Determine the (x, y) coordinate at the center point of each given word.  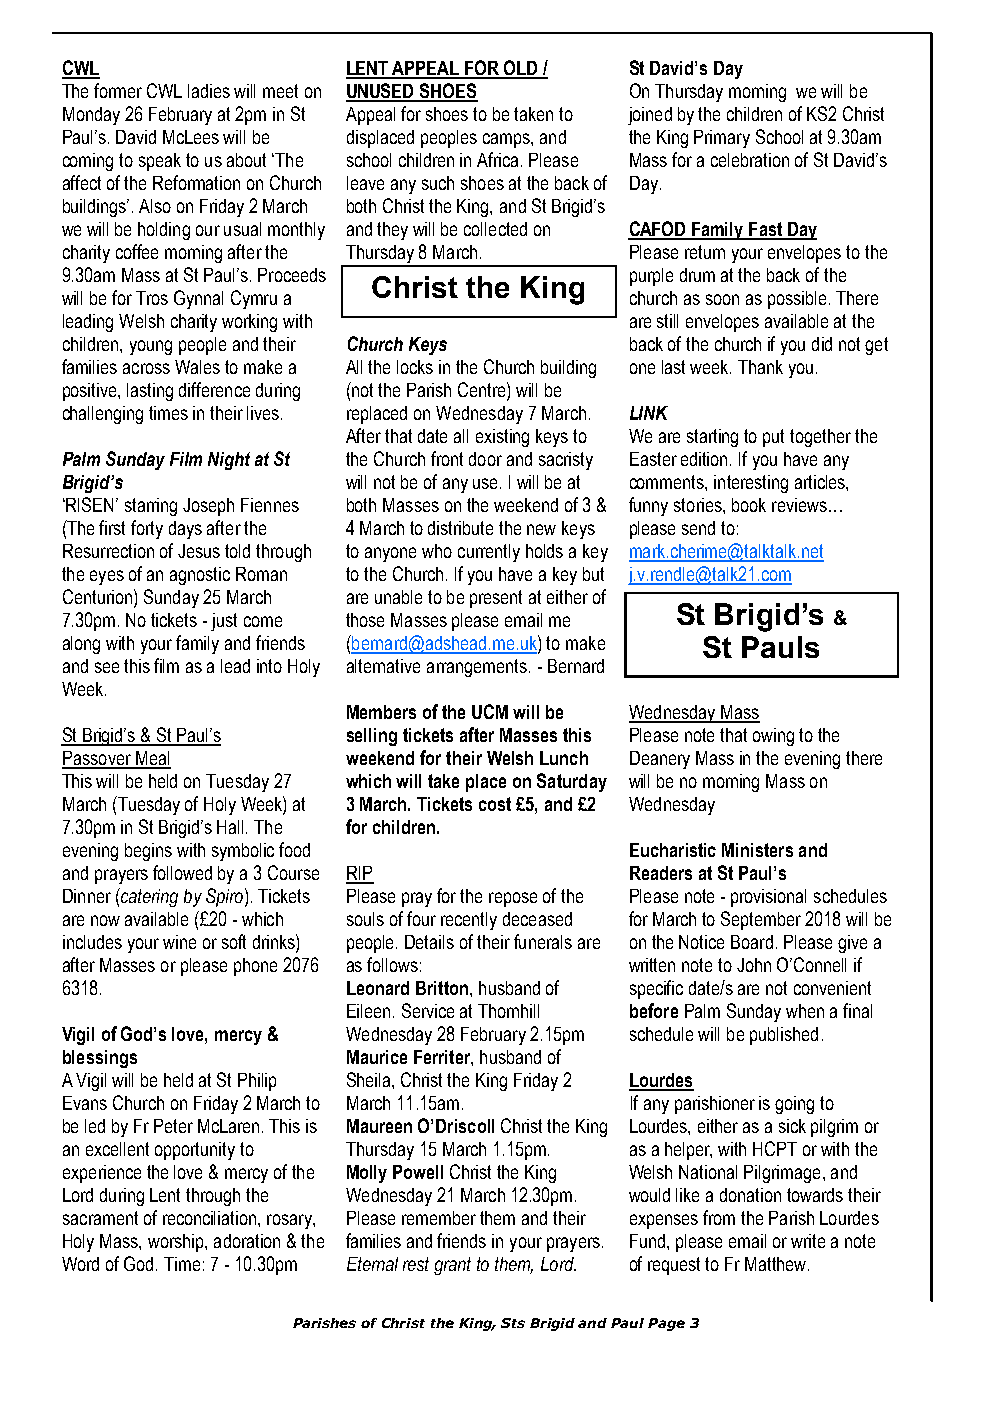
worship (177, 1243)
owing (773, 737)
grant (452, 1266)
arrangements (477, 668)
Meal (152, 759)
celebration (750, 160)
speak (160, 162)
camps (507, 140)
